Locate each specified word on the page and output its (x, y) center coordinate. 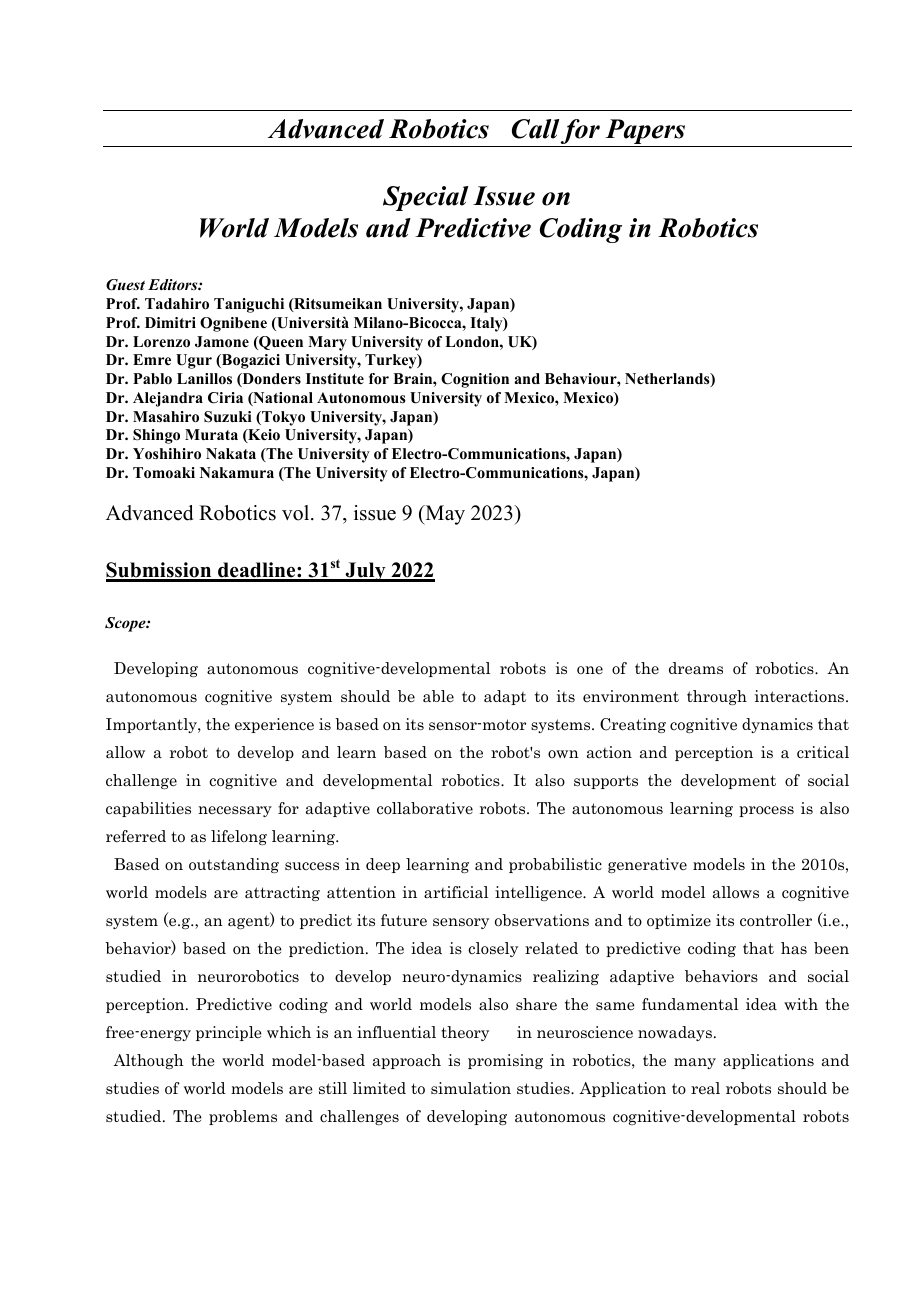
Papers (645, 133)
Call (536, 129)
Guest (125, 285)
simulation (471, 1088)
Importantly (152, 725)
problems (243, 1117)
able (438, 696)
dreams (696, 668)
